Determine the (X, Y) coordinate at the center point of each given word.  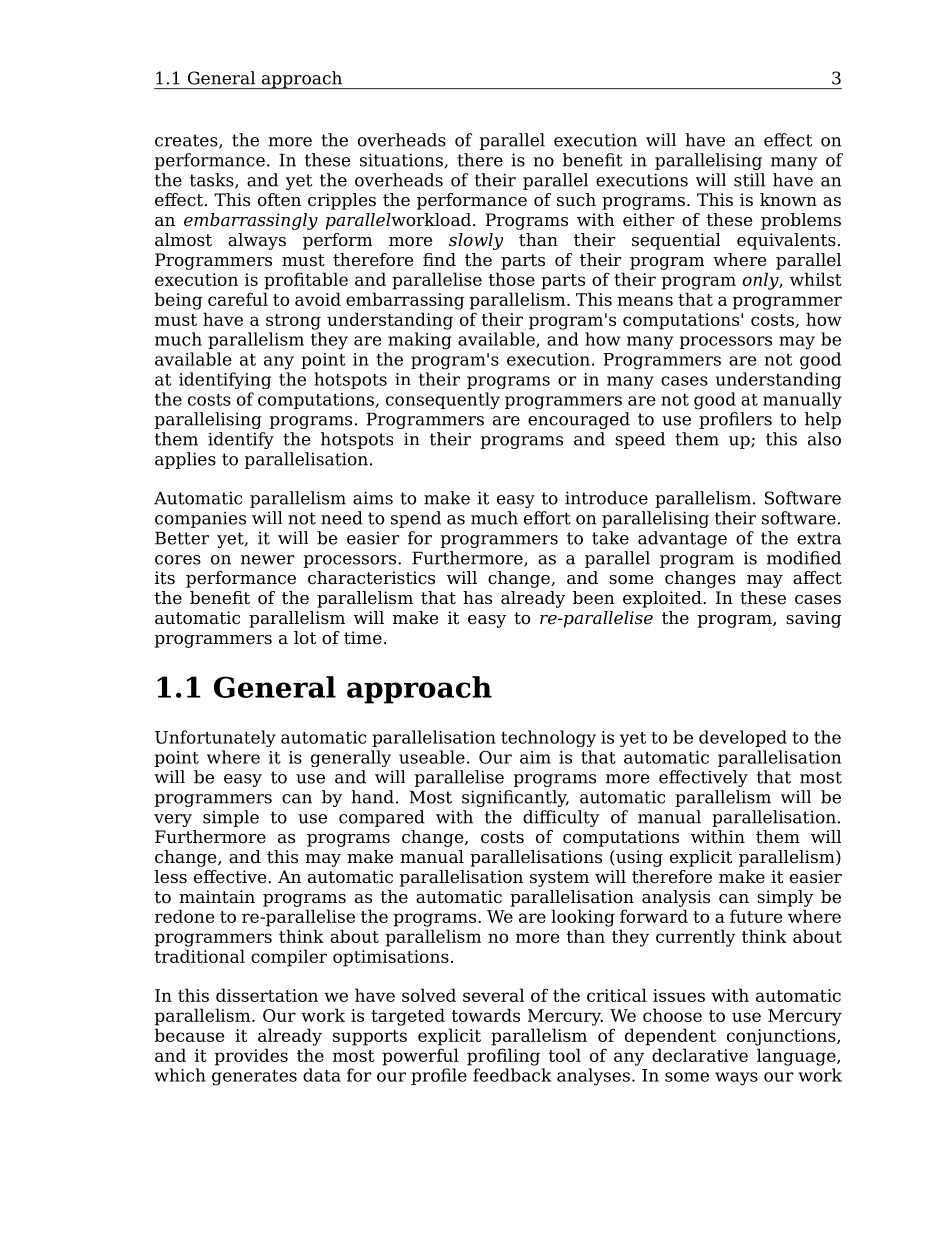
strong (293, 322)
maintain (217, 897)
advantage (682, 539)
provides (251, 1057)
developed (743, 738)
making (420, 341)
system (559, 879)
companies (200, 519)
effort (547, 518)
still (749, 180)
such (576, 200)
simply (785, 898)
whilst (816, 279)
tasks (213, 181)
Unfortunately (215, 738)
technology (548, 738)
